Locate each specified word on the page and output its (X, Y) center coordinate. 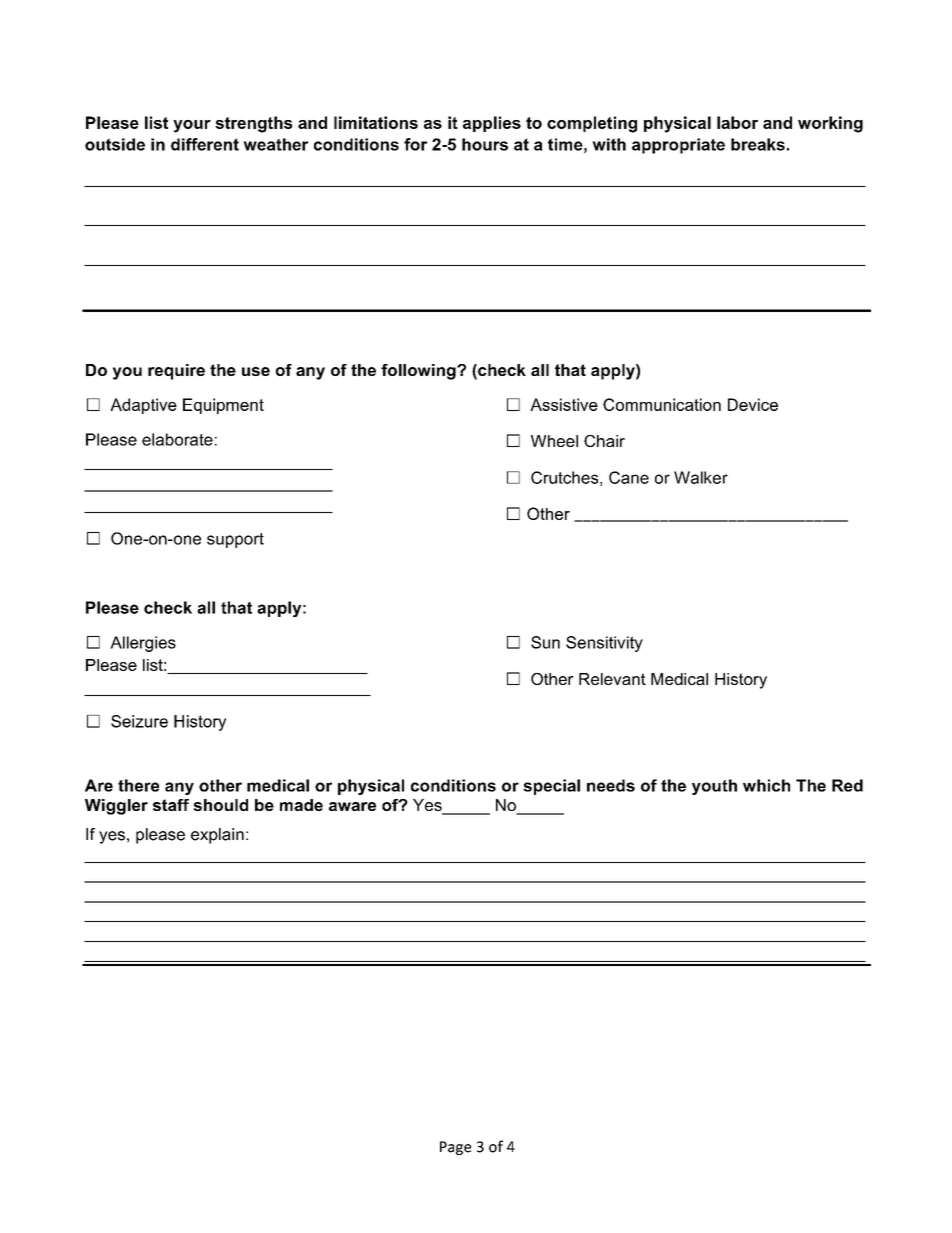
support (235, 540)
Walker (701, 477)
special (551, 787)
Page (455, 1148)
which (766, 785)
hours (485, 144)
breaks (758, 144)
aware (352, 806)
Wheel (554, 441)
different (205, 144)
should (220, 805)
